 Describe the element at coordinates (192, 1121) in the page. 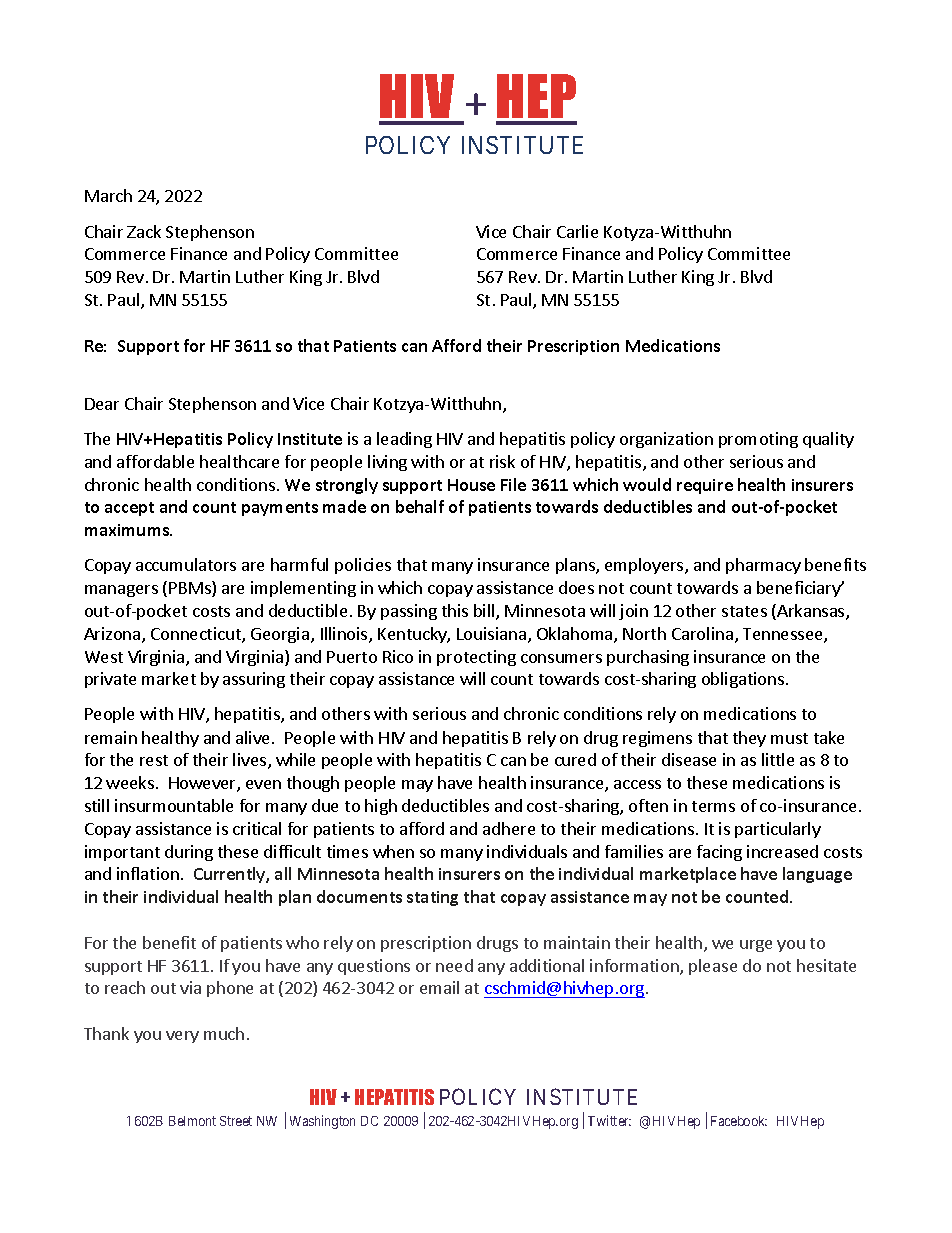

I see `Belmont` at that location.
